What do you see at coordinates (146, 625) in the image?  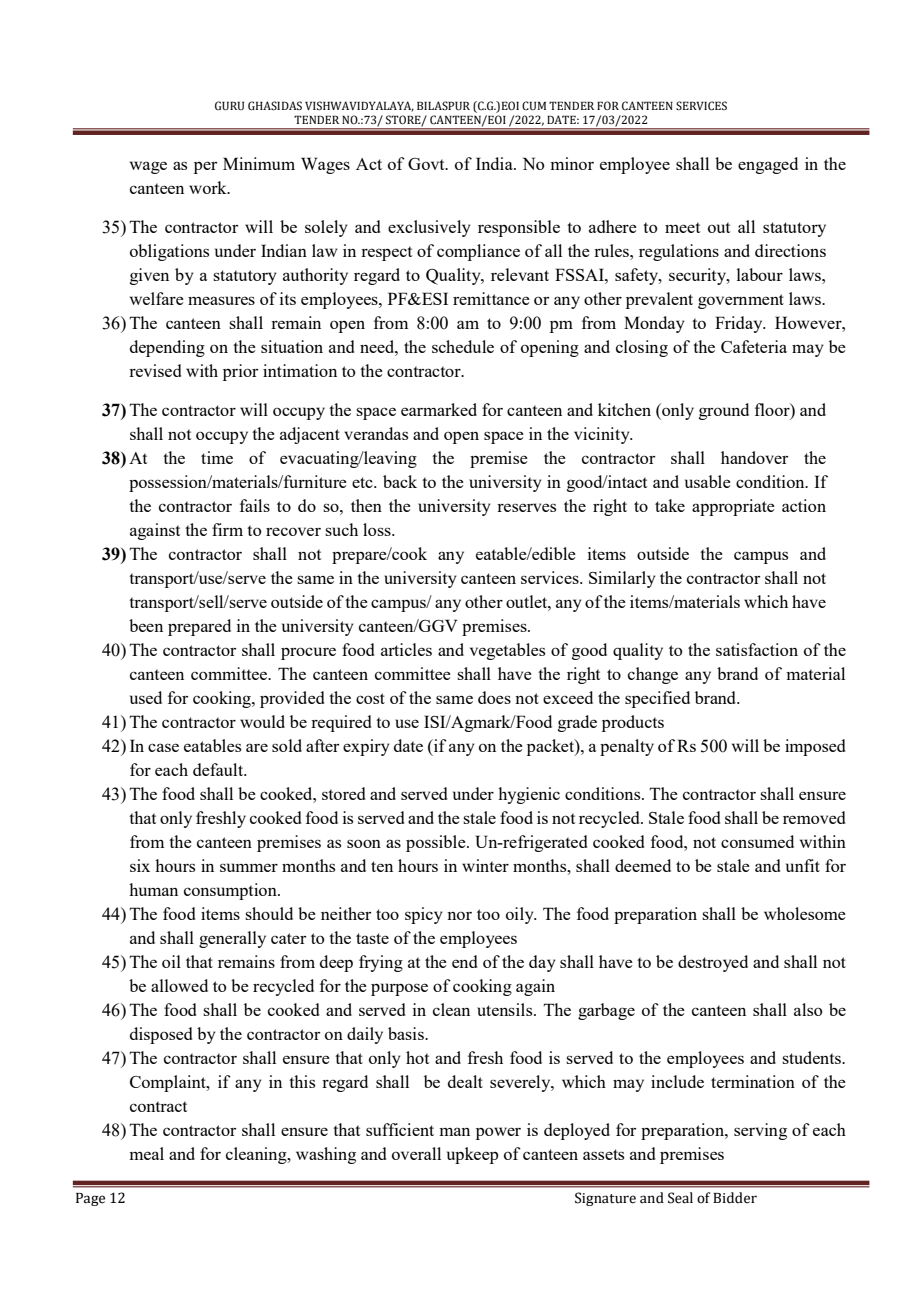 I see `been` at bounding box center [146, 625].
